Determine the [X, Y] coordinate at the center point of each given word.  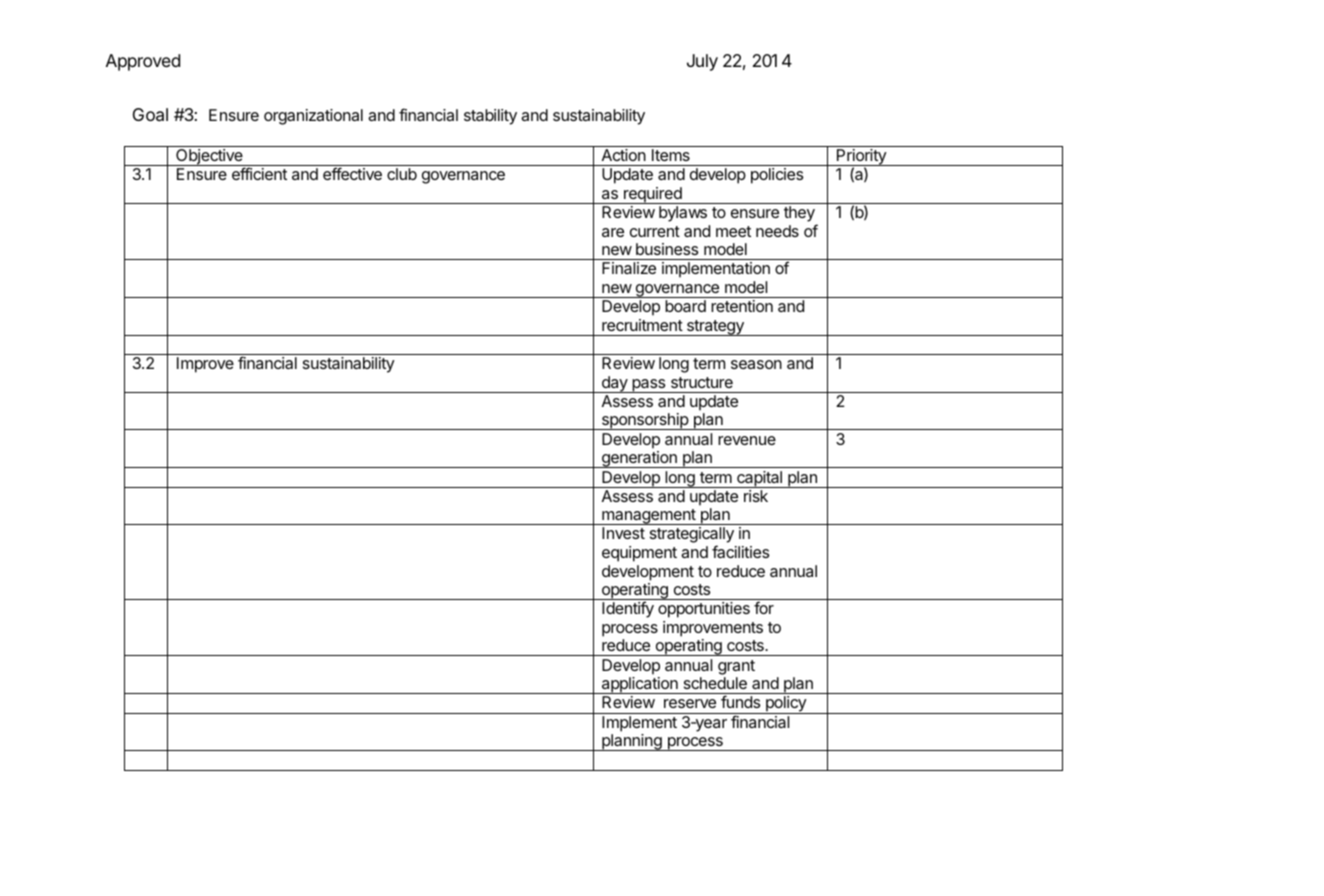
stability [490, 117]
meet [733, 231]
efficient [259, 173]
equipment [639, 554]
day [614, 384]
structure [702, 382]
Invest [623, 533]
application [639, 685]
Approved [143, 62]
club [402, 174]
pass [649, 386]
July [702, 62]
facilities [740, 551]
